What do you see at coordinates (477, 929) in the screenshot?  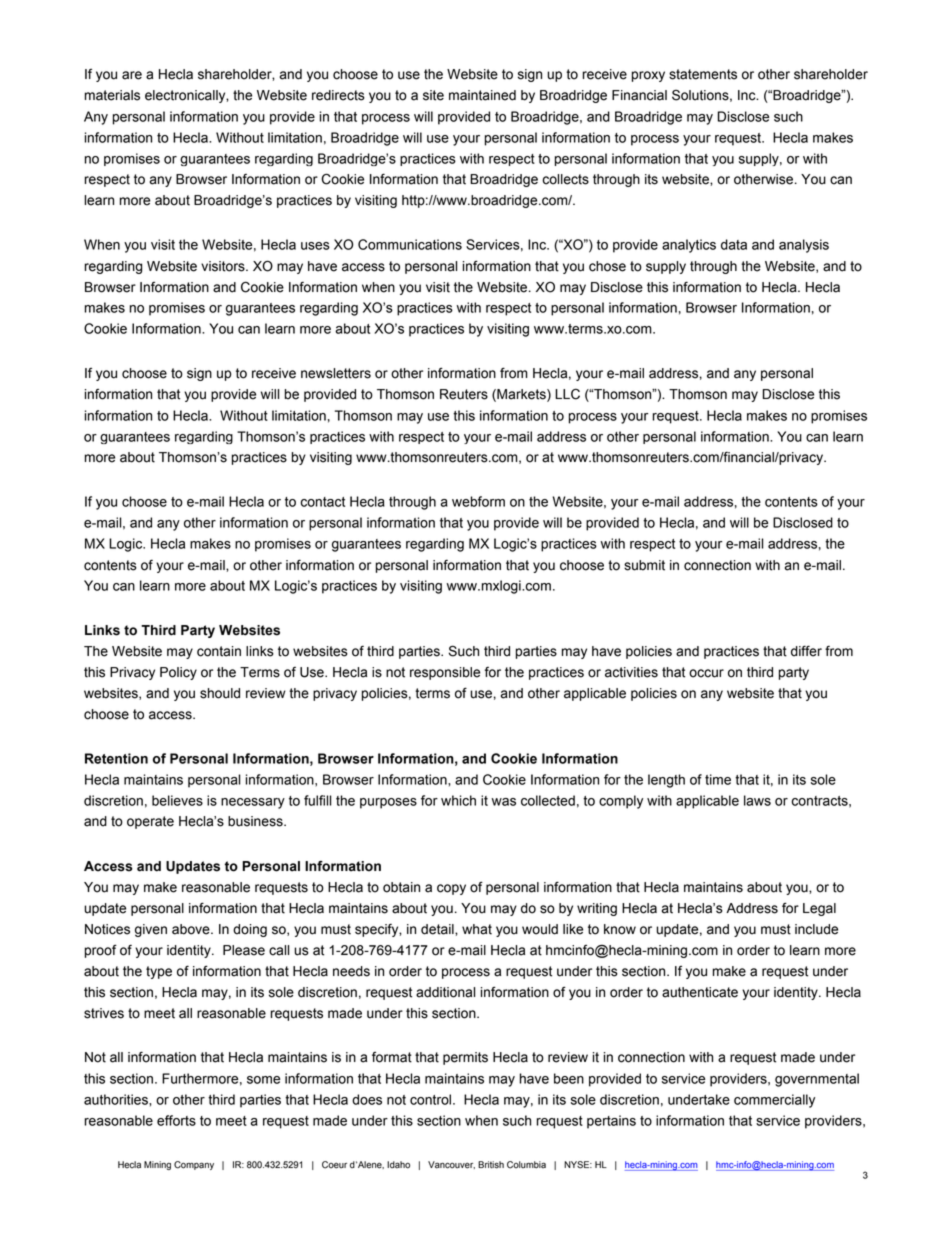 I see `what` at bounding box center [477, 929].
